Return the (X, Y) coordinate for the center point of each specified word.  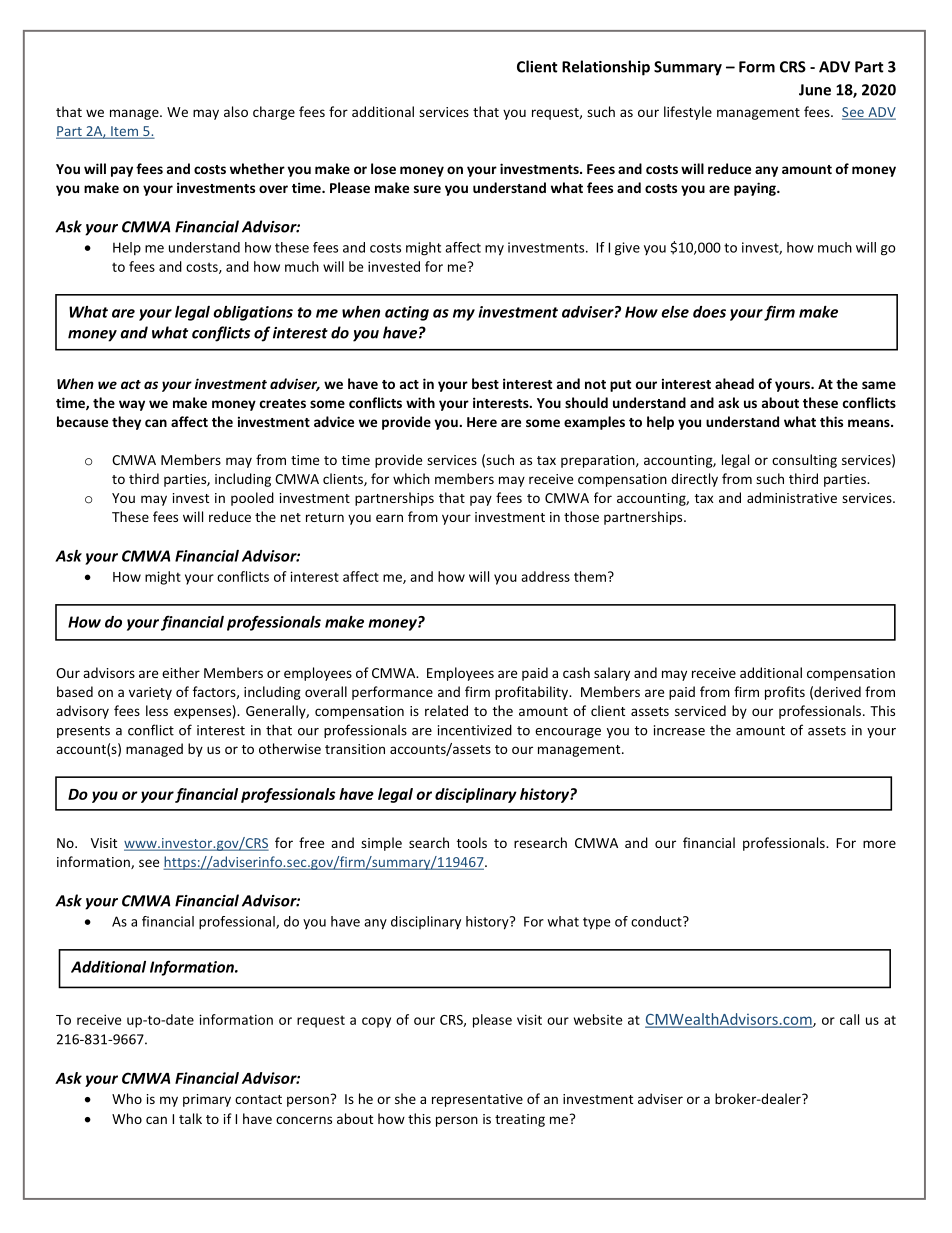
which (411, 478)
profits (785, 693)
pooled (252, 499)
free (311, 842)
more (879, 844)
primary (207, 1100)
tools (472, 842)
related (446, 710)
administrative (792, 497)
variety (150, 693)
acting (407, 313)
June (815, 90)
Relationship (606, 68)
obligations (253, 313)
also (236, 111)
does (709, 312)
